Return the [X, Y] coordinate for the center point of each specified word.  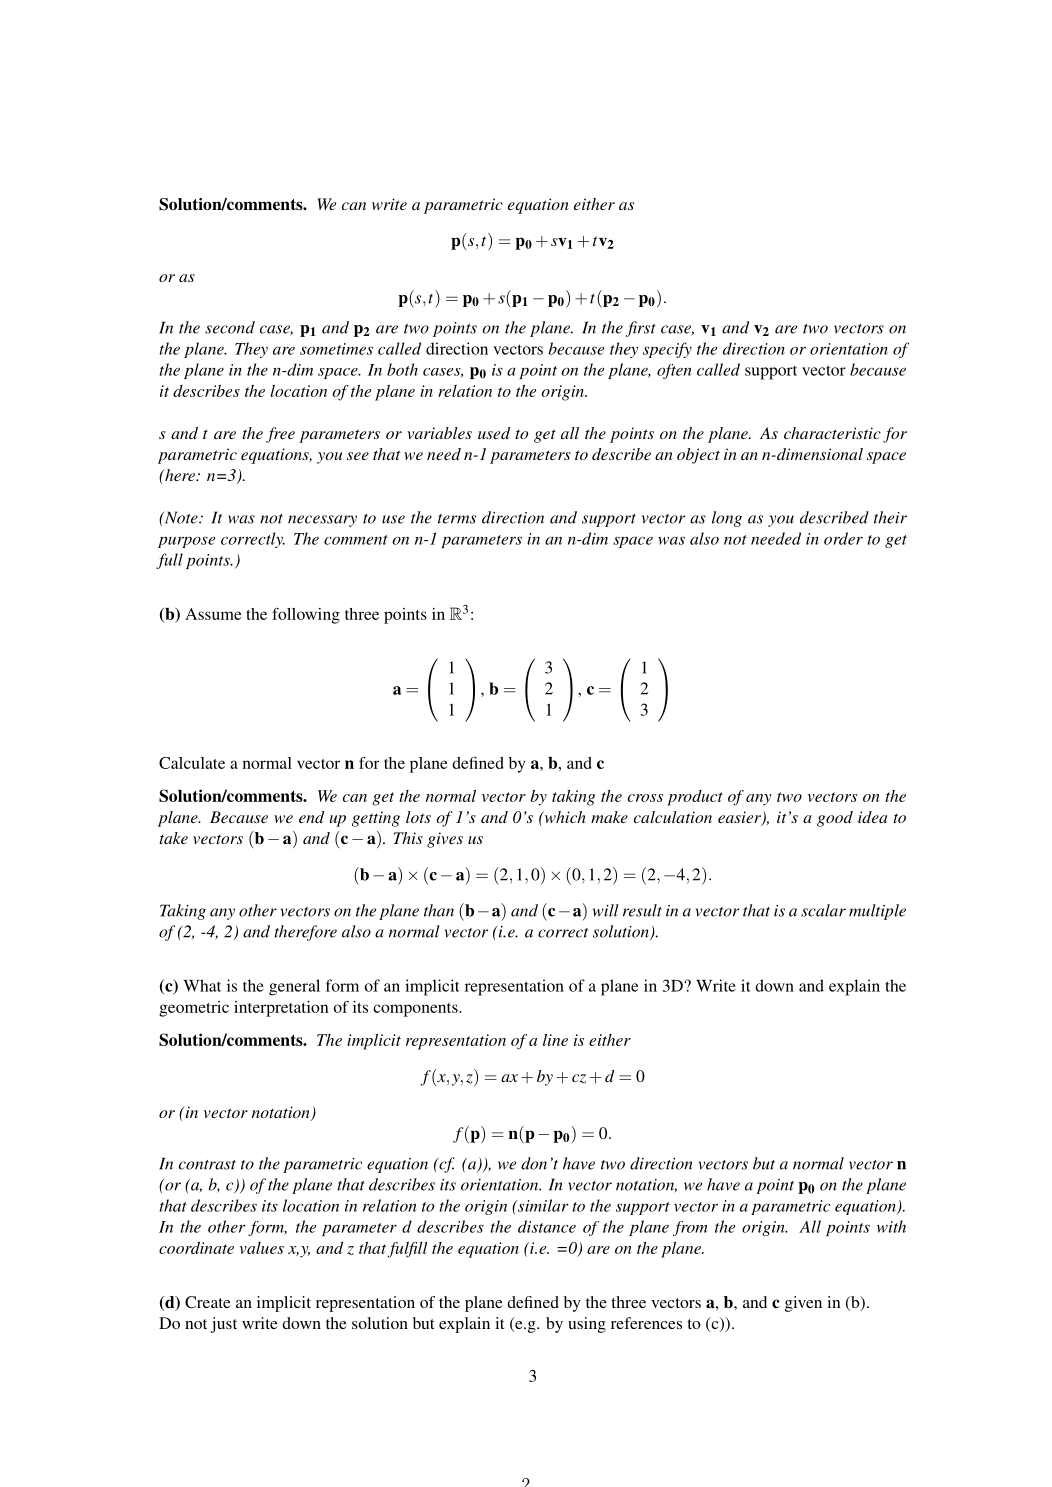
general [294, 987]
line [555, 1040]
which [564, 817]
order [843, 538]
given [803, 1304]
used [494, 433]
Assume [213, 614]
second [230, 327]
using [587, 1325]
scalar [823, 910]
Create [208, 1302]
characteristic [832, 433]
